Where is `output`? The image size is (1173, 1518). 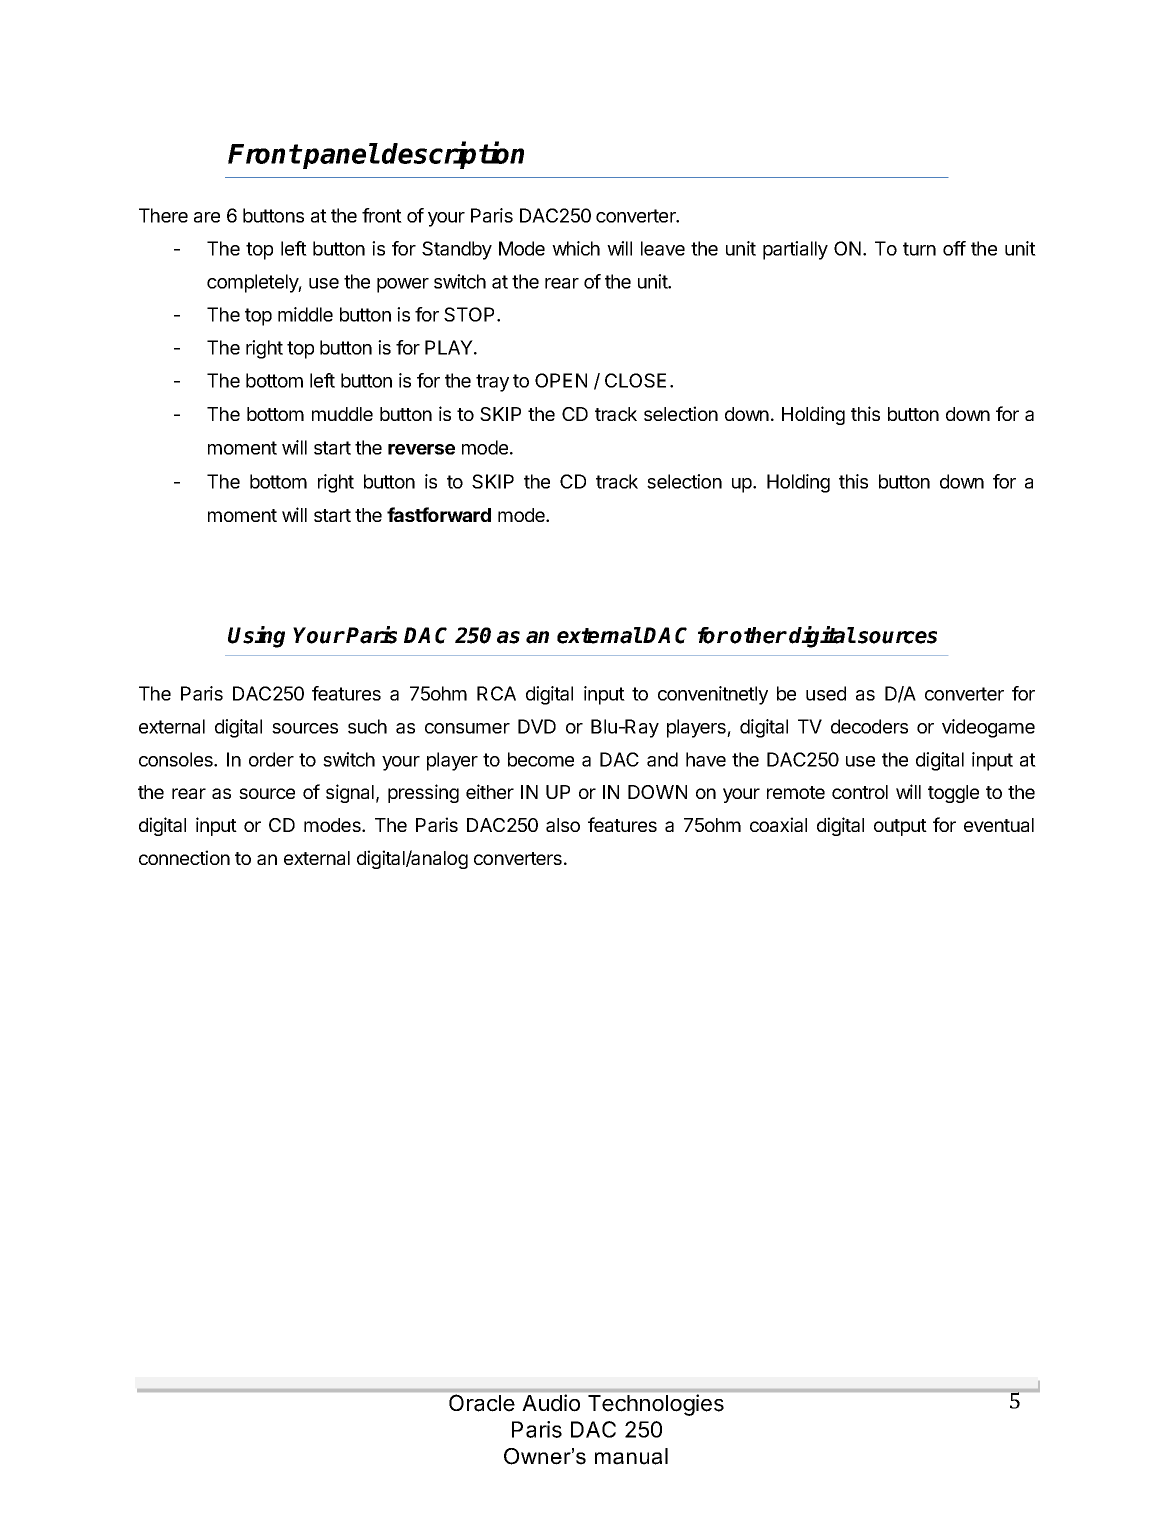 output is located at coordinates (900, 827).
